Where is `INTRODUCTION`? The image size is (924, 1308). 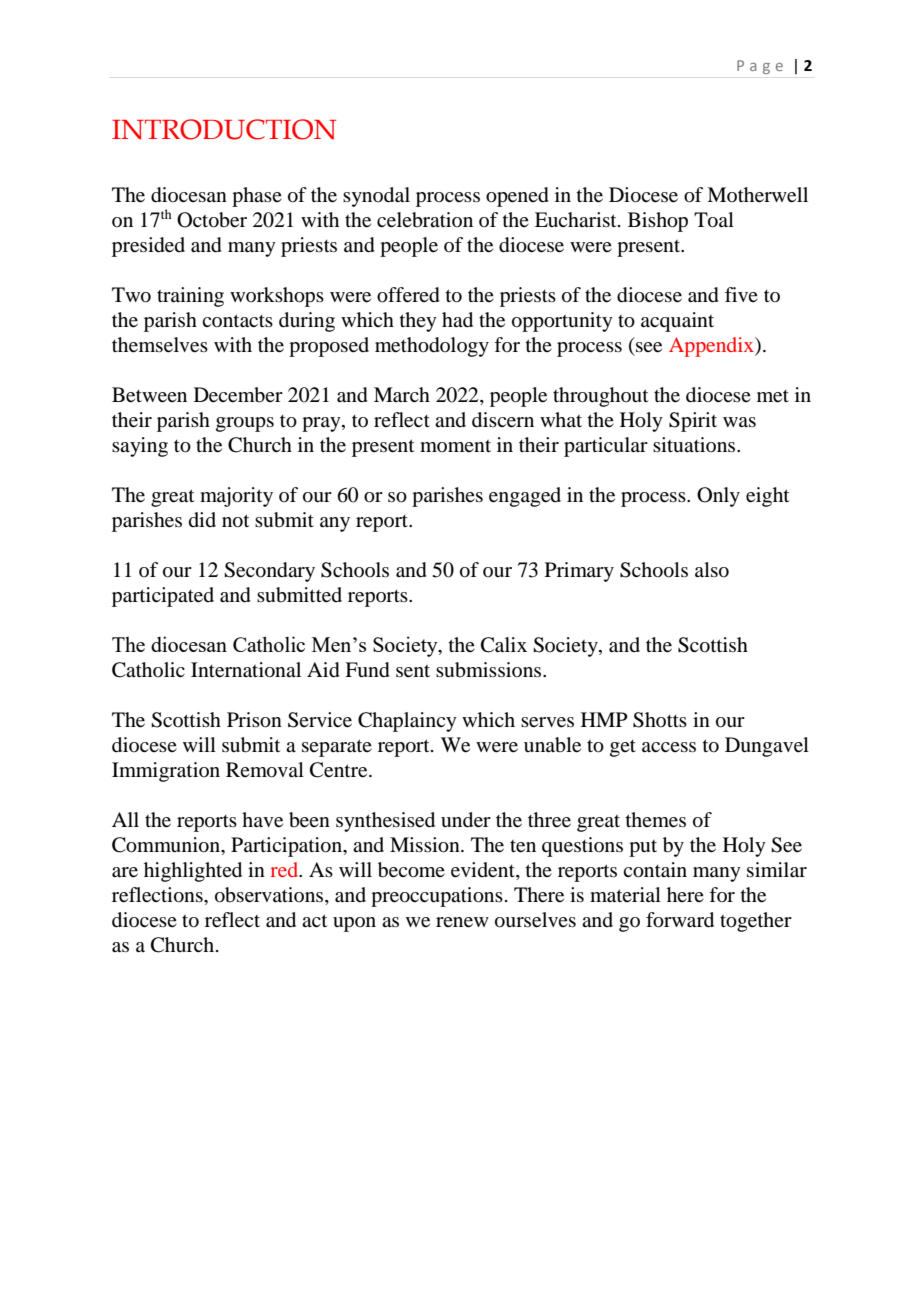
INTRODUCTION is located at coordinates (224, 129).
